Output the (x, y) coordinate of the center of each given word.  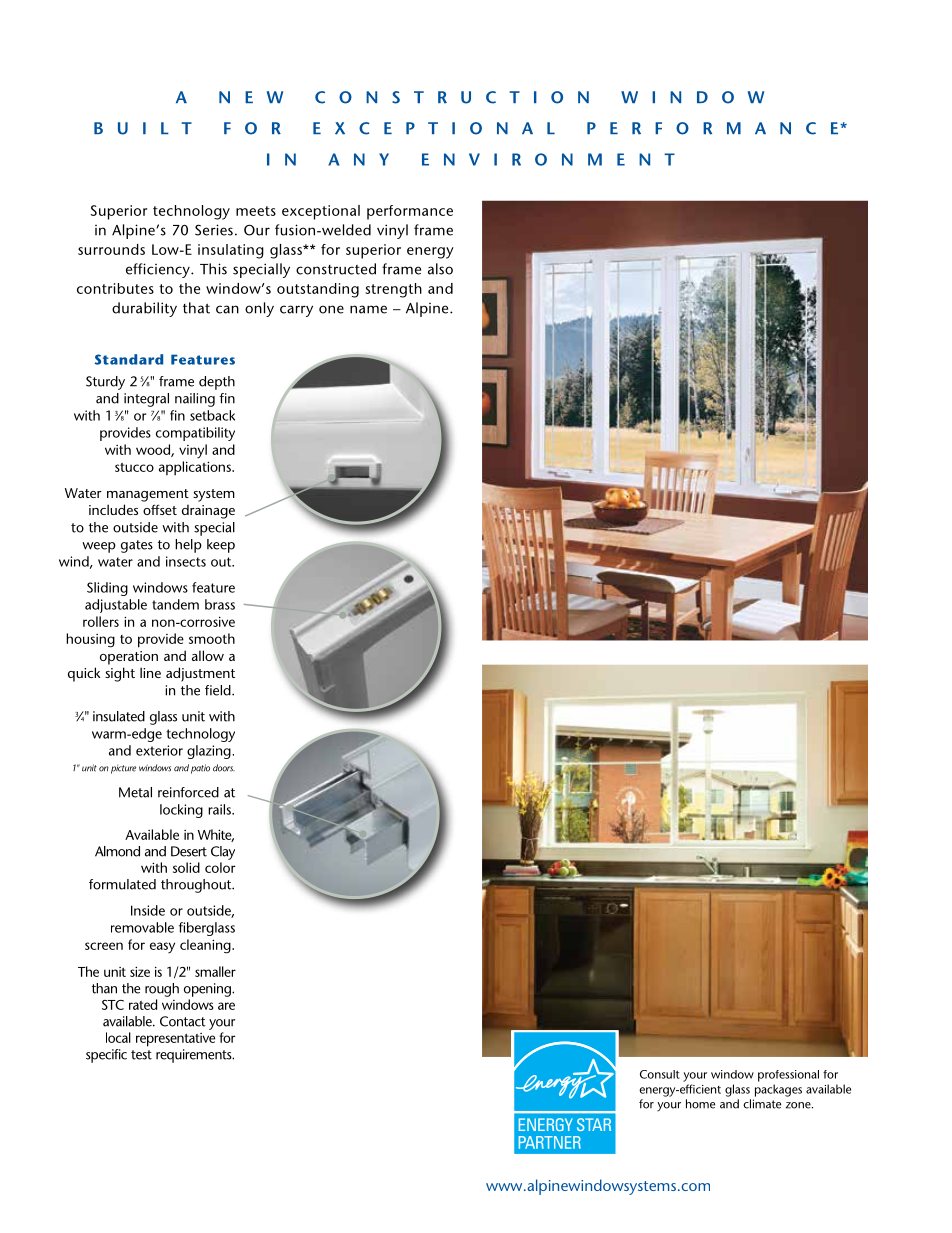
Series (214, 230)
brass (220, 604)
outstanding (318, 290)
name (368, 309)
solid (186, 867)
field (219, 690)
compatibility (195, 434)
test (141, 1055)
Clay (223, 853)
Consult (660, 1074)
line (150, 672)
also (440, 269)
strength (393, 290)
